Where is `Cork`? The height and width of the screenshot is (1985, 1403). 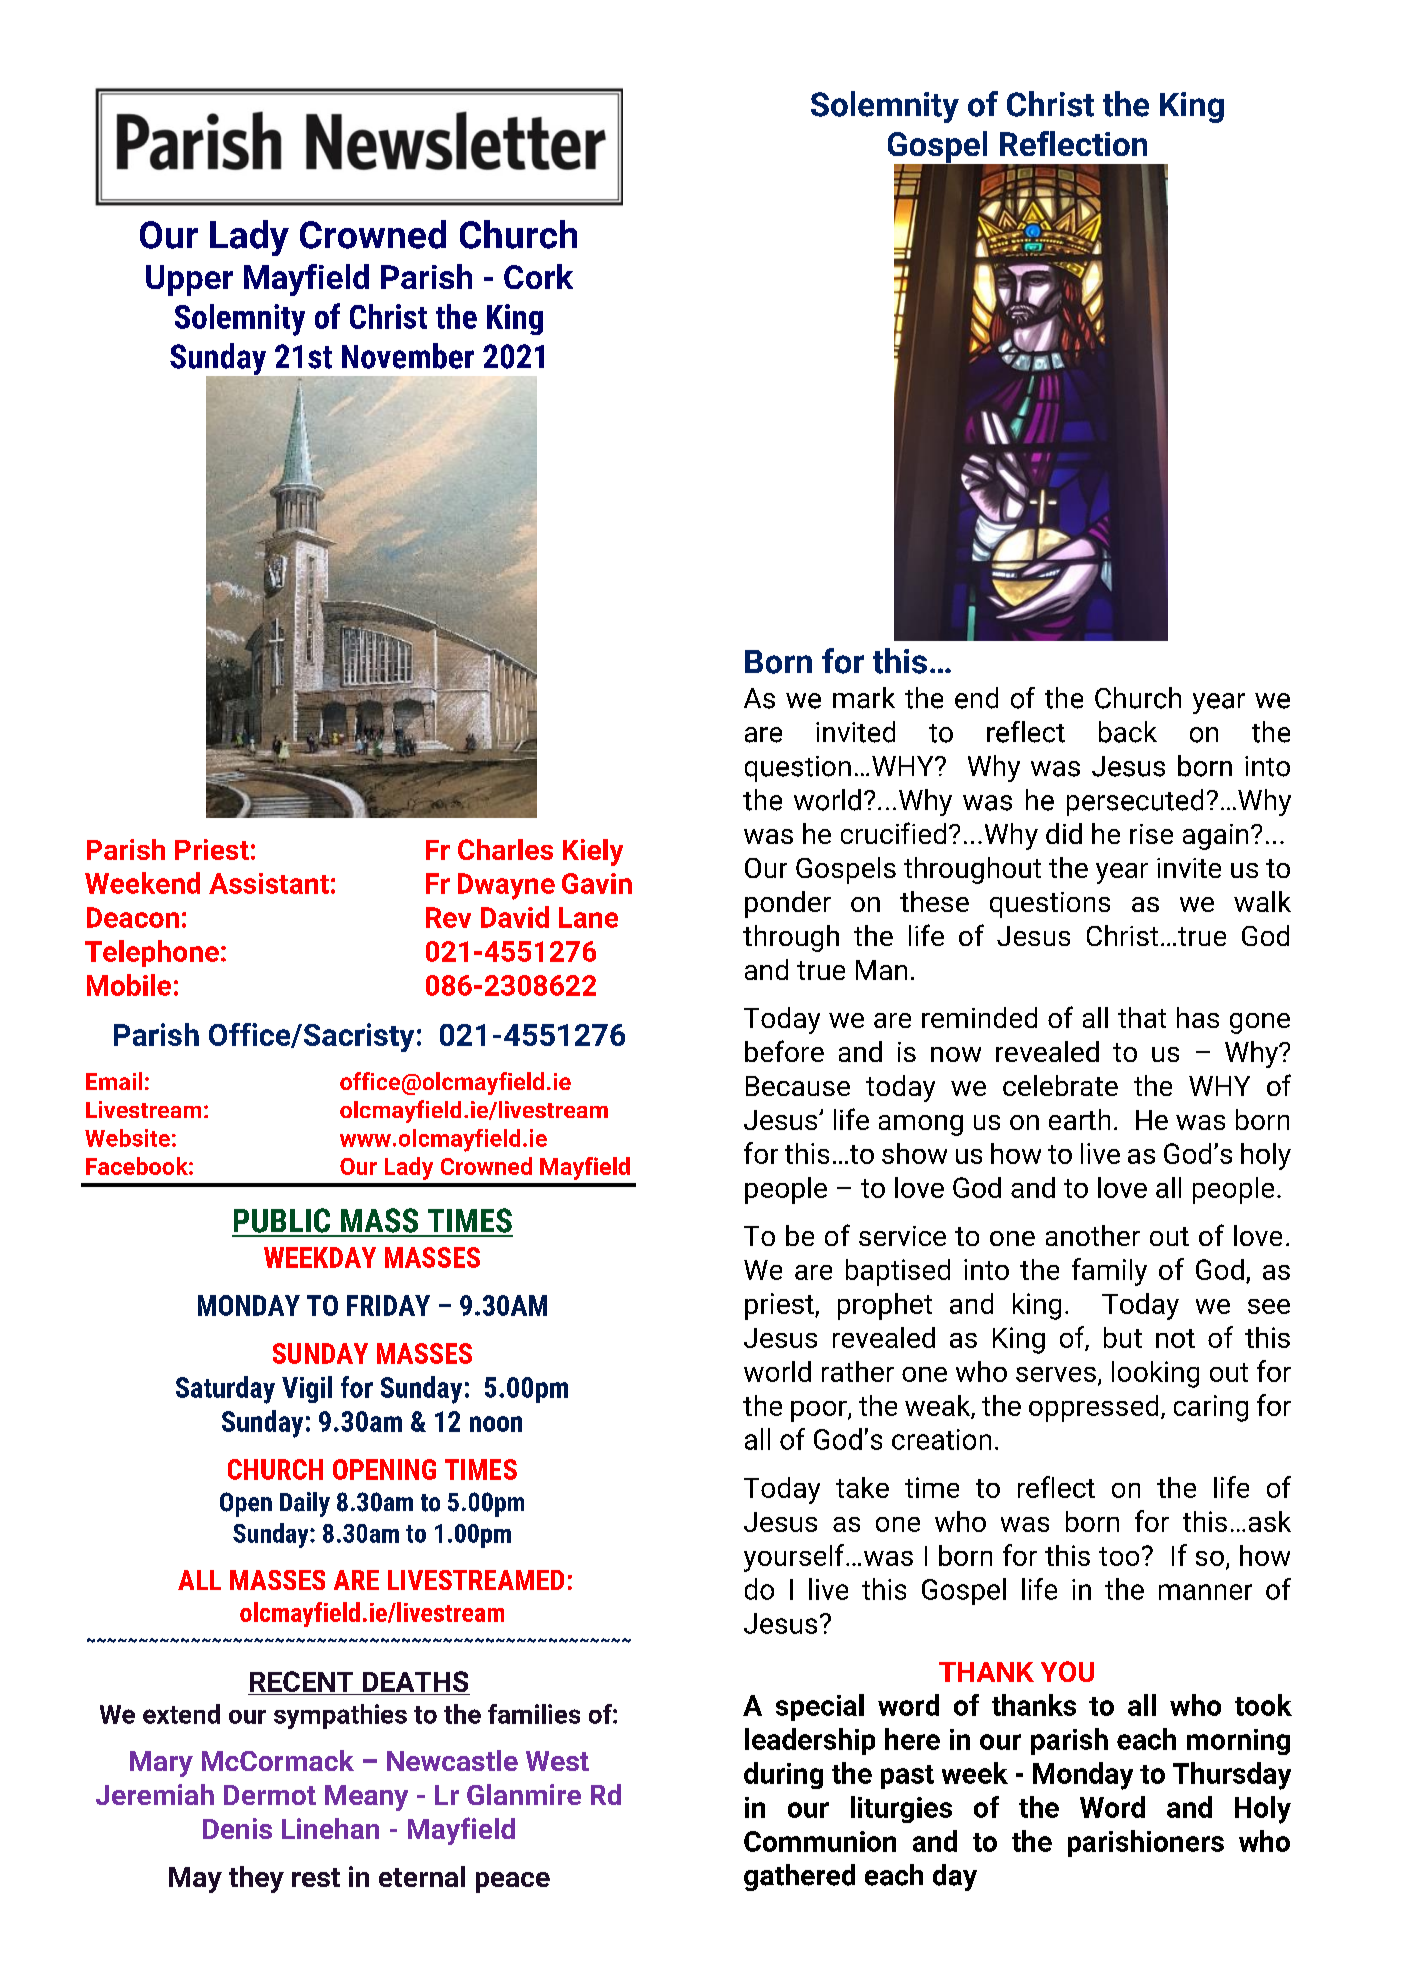
Cork is located at coordinates (538, 276).
